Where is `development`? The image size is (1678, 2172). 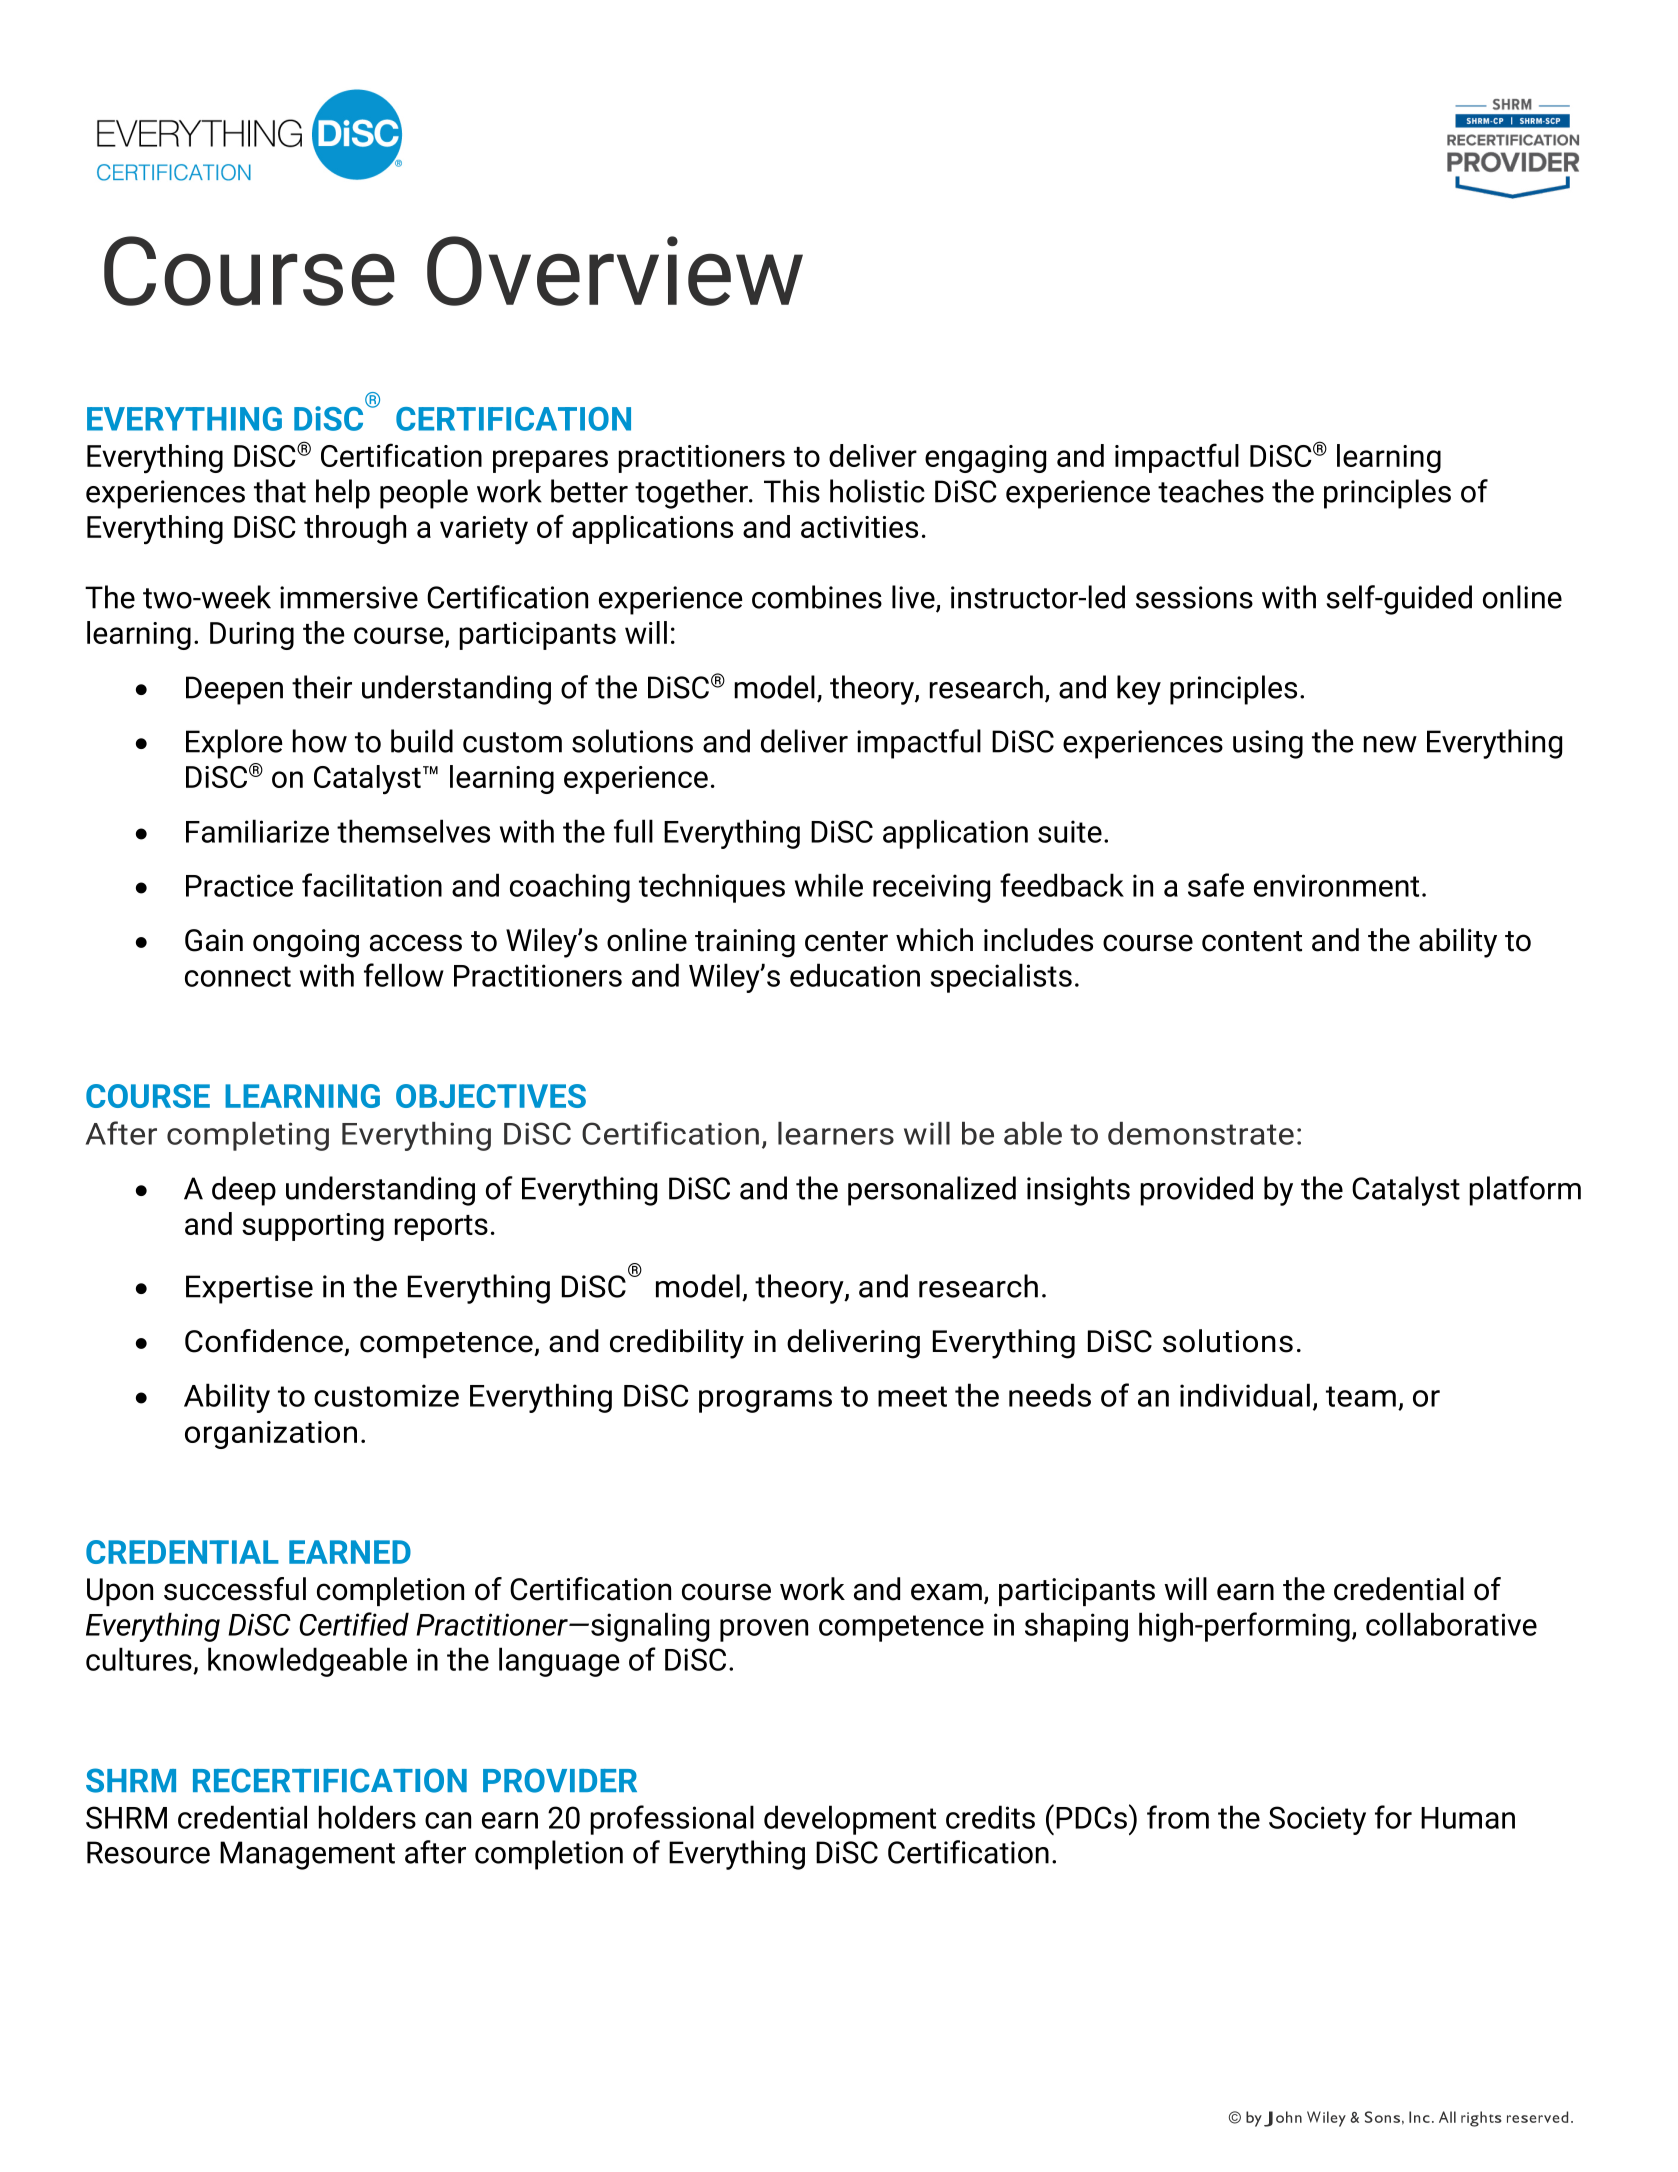
development is located at coordinates (850, 1820).
